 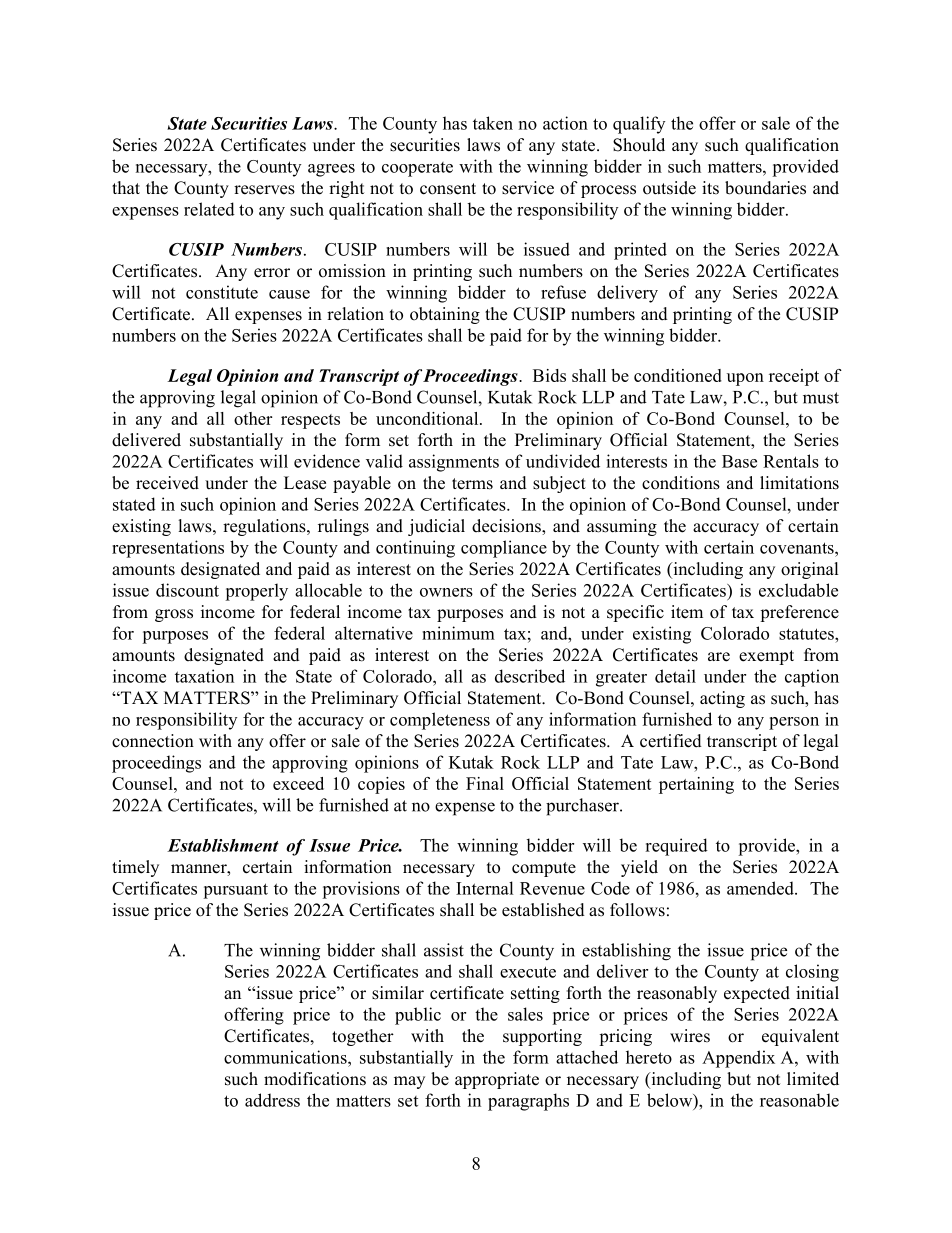 I want to click on Internal, so click(x=484, y=888).
